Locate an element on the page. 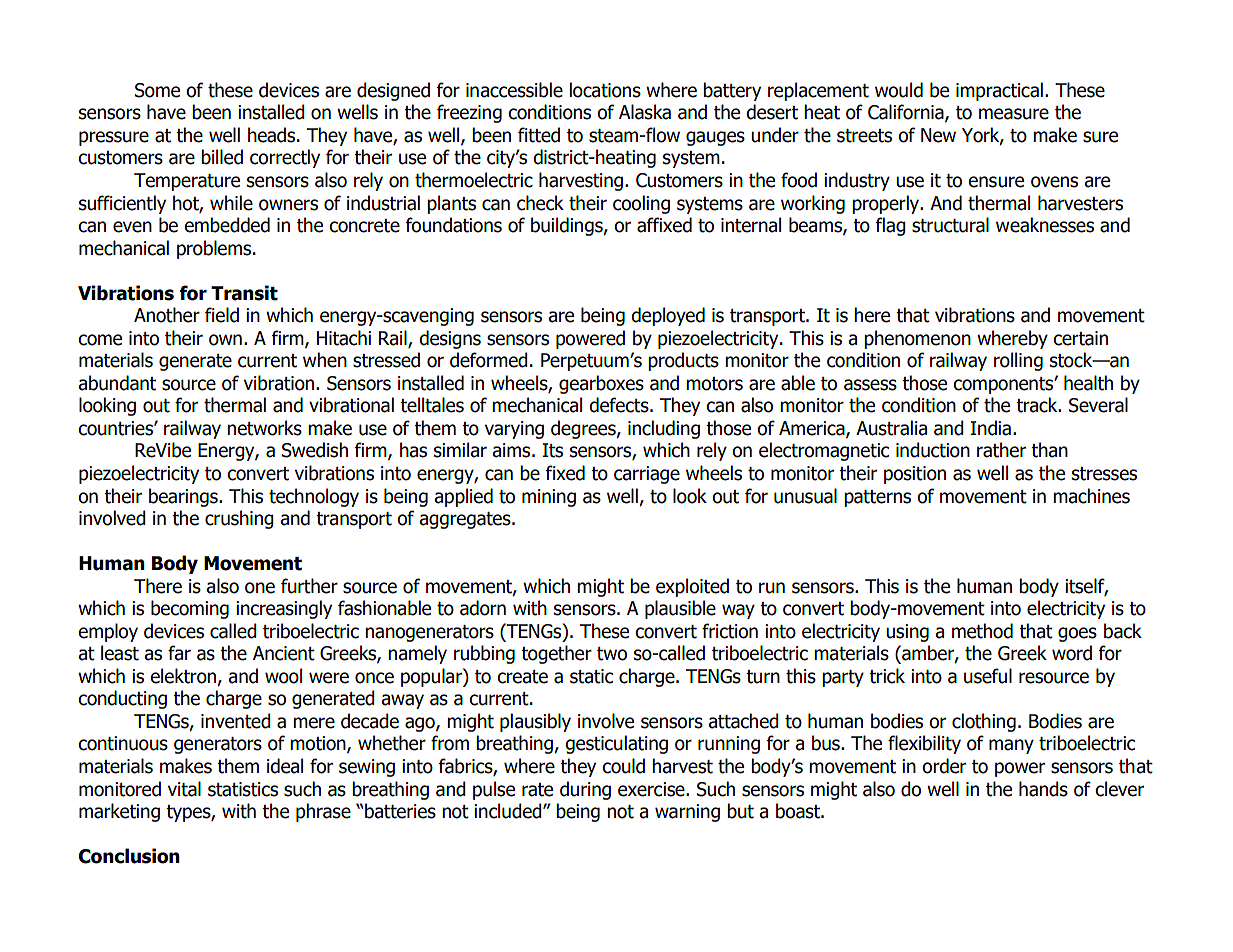 Image resolution: width=1233 pixels, height=952 pixels. rolling is located at coordinates (1018, 361).
